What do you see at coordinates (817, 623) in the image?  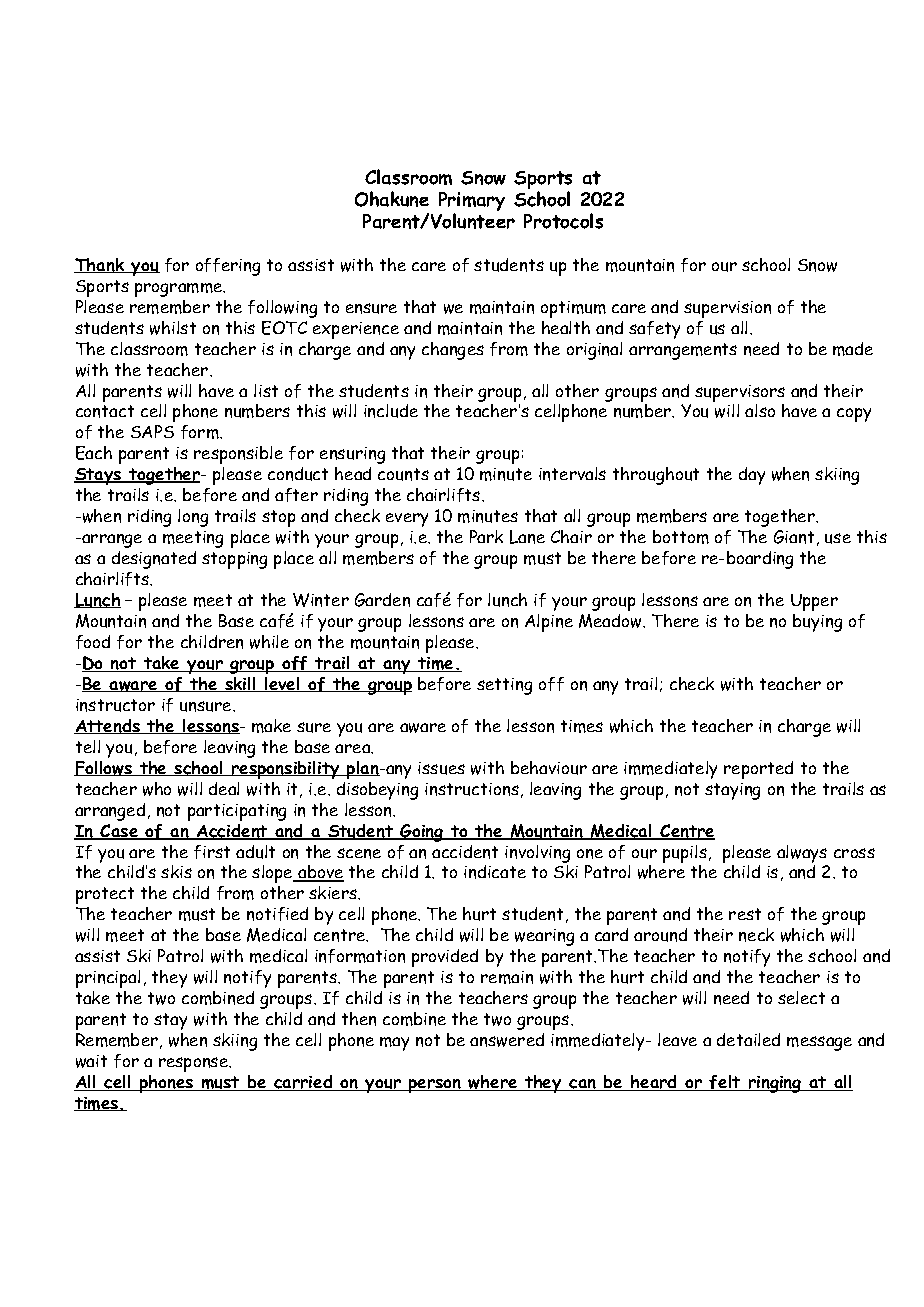 I see `buying` at bounding box center [817, 623].
